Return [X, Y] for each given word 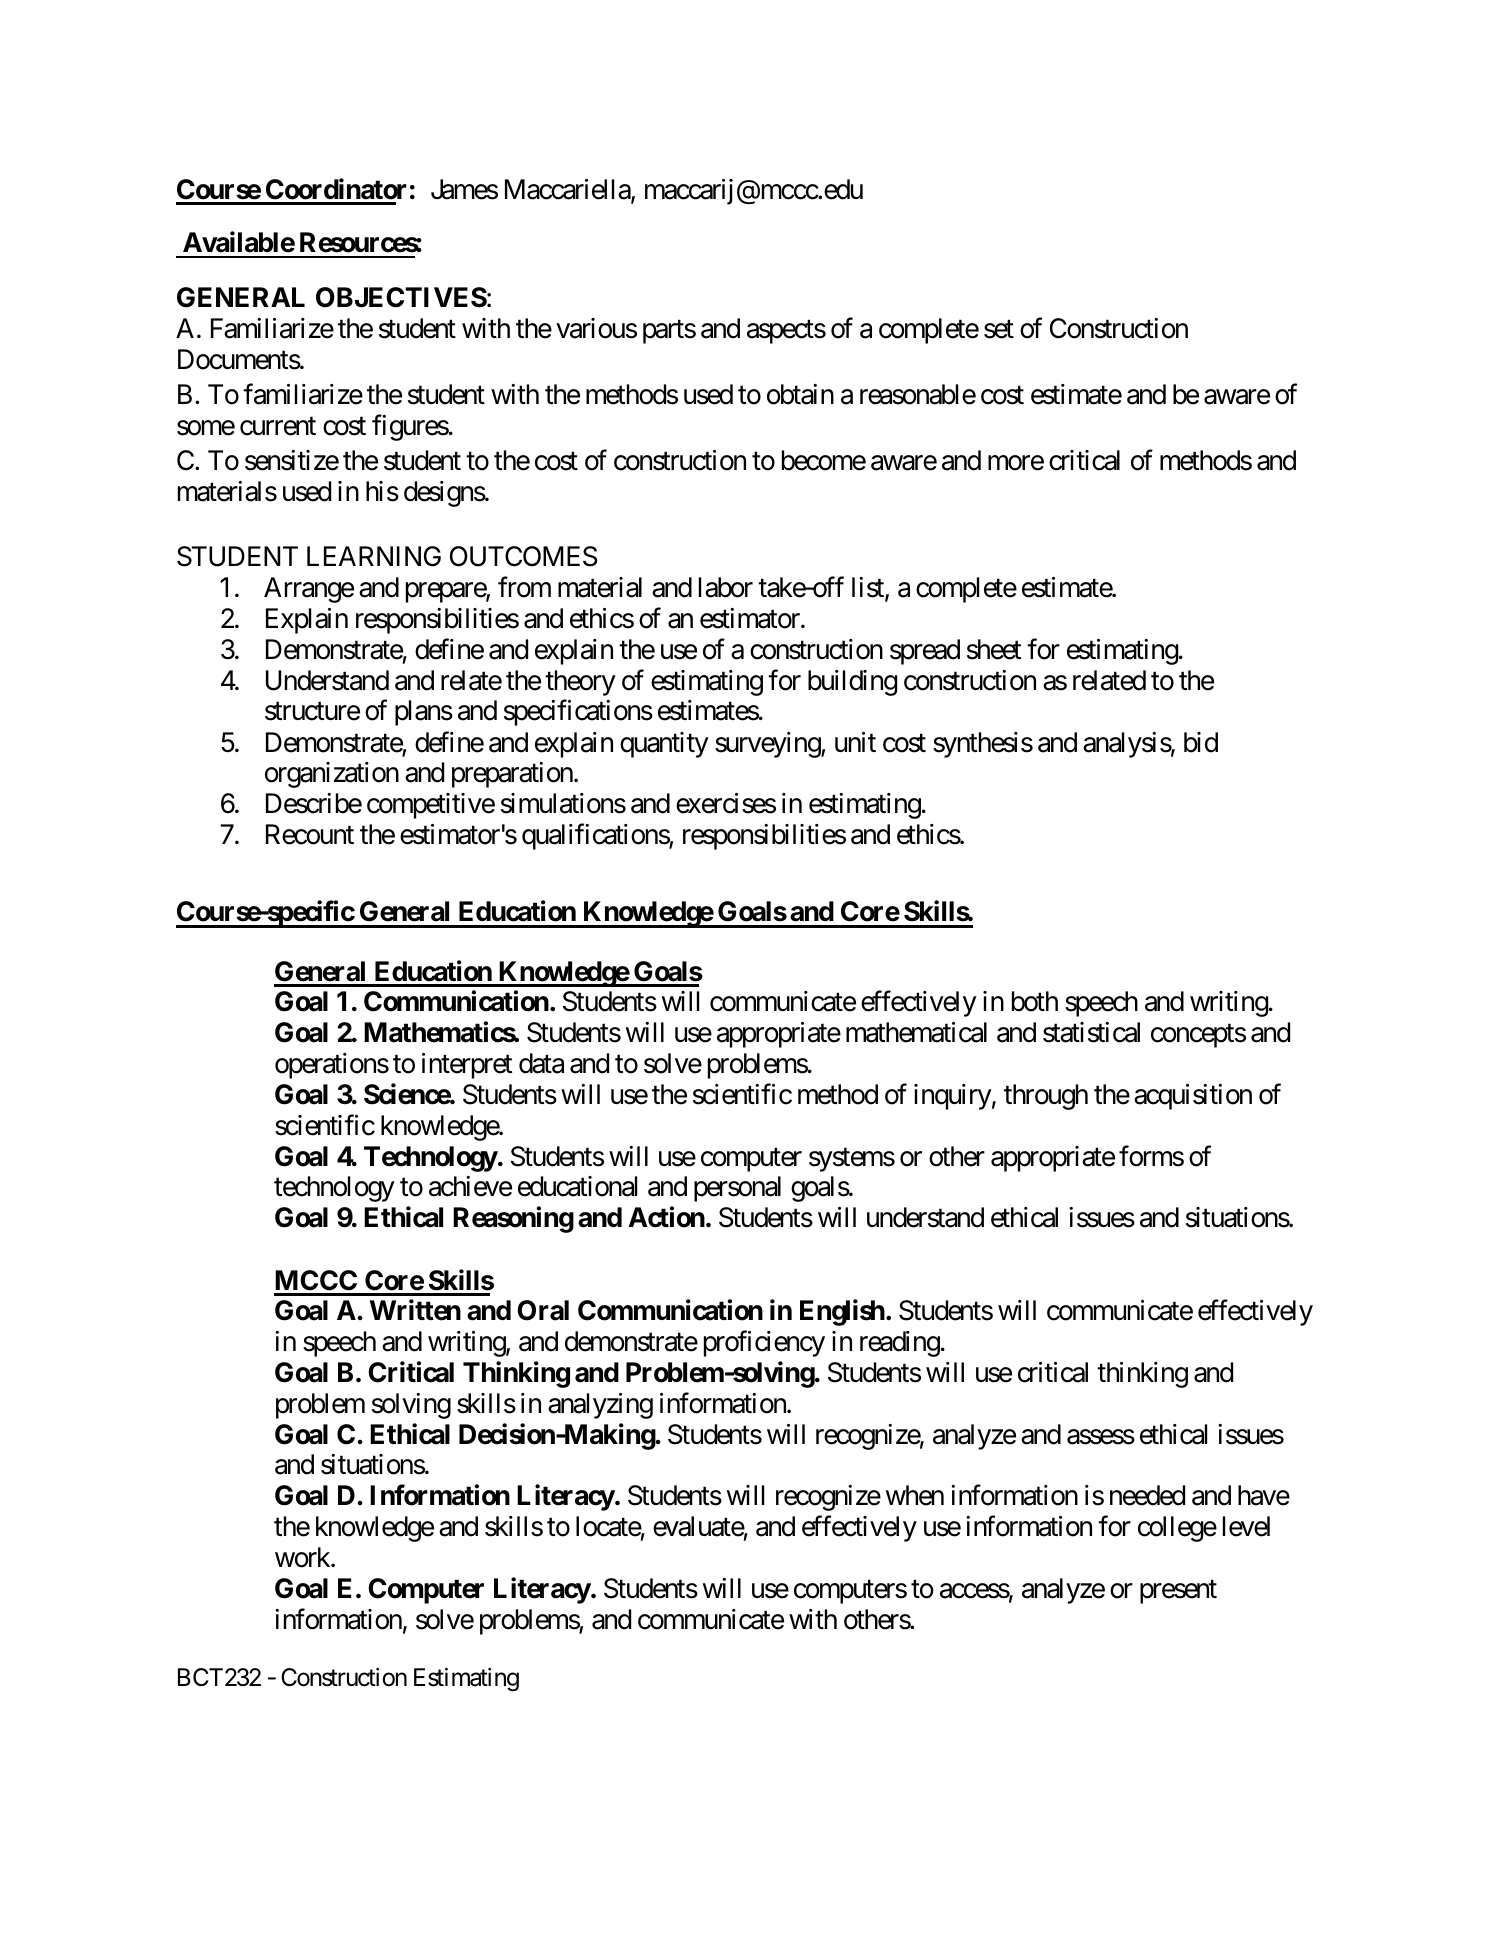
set [999, 329]
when [915, 1495]
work [303, 1557]
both [1035, 1001]
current [278, 426]
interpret [467, 1066]
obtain [800, 394]
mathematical [916, 1032]
